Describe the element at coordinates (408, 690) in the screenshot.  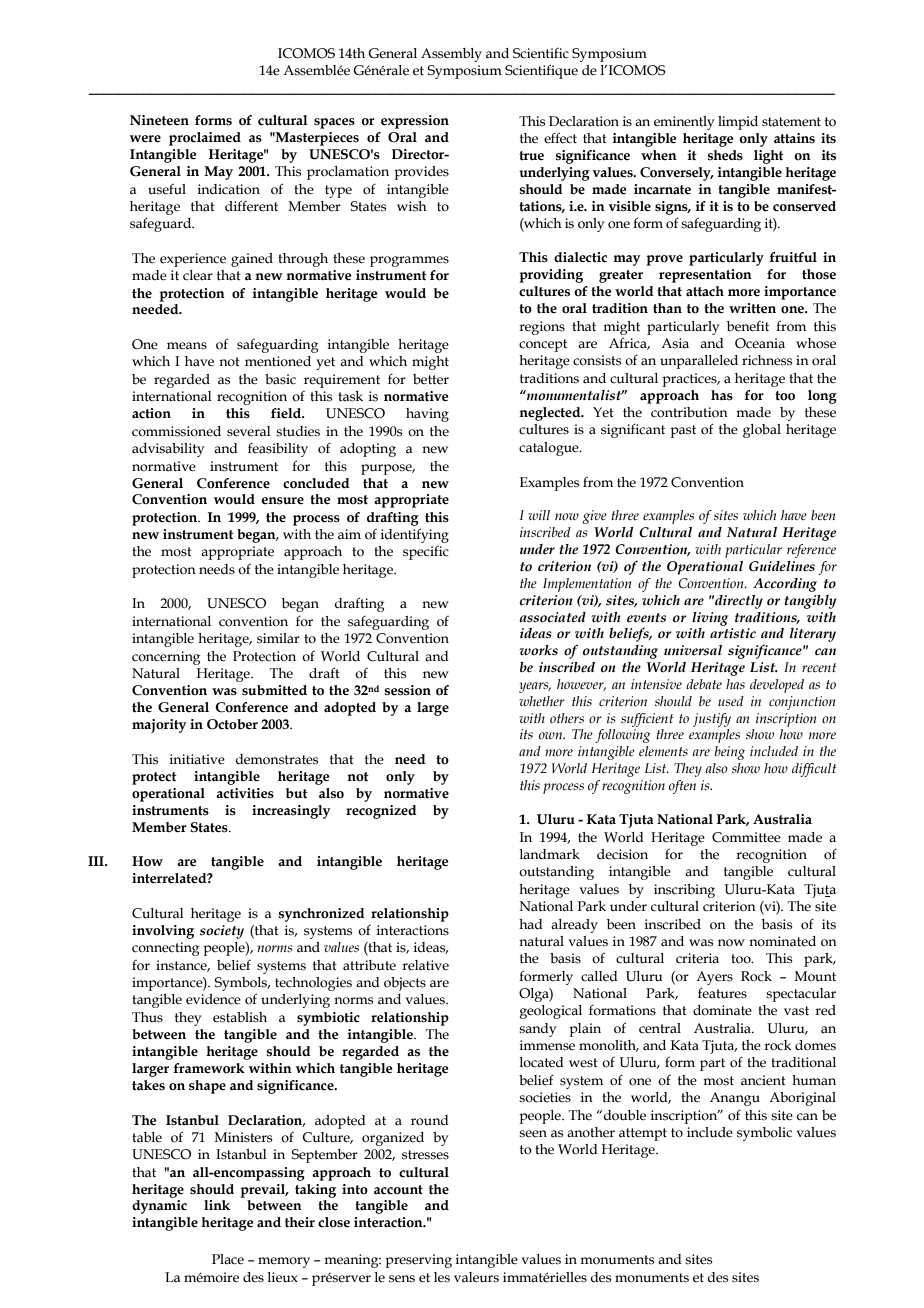
I see `session` at that location.
